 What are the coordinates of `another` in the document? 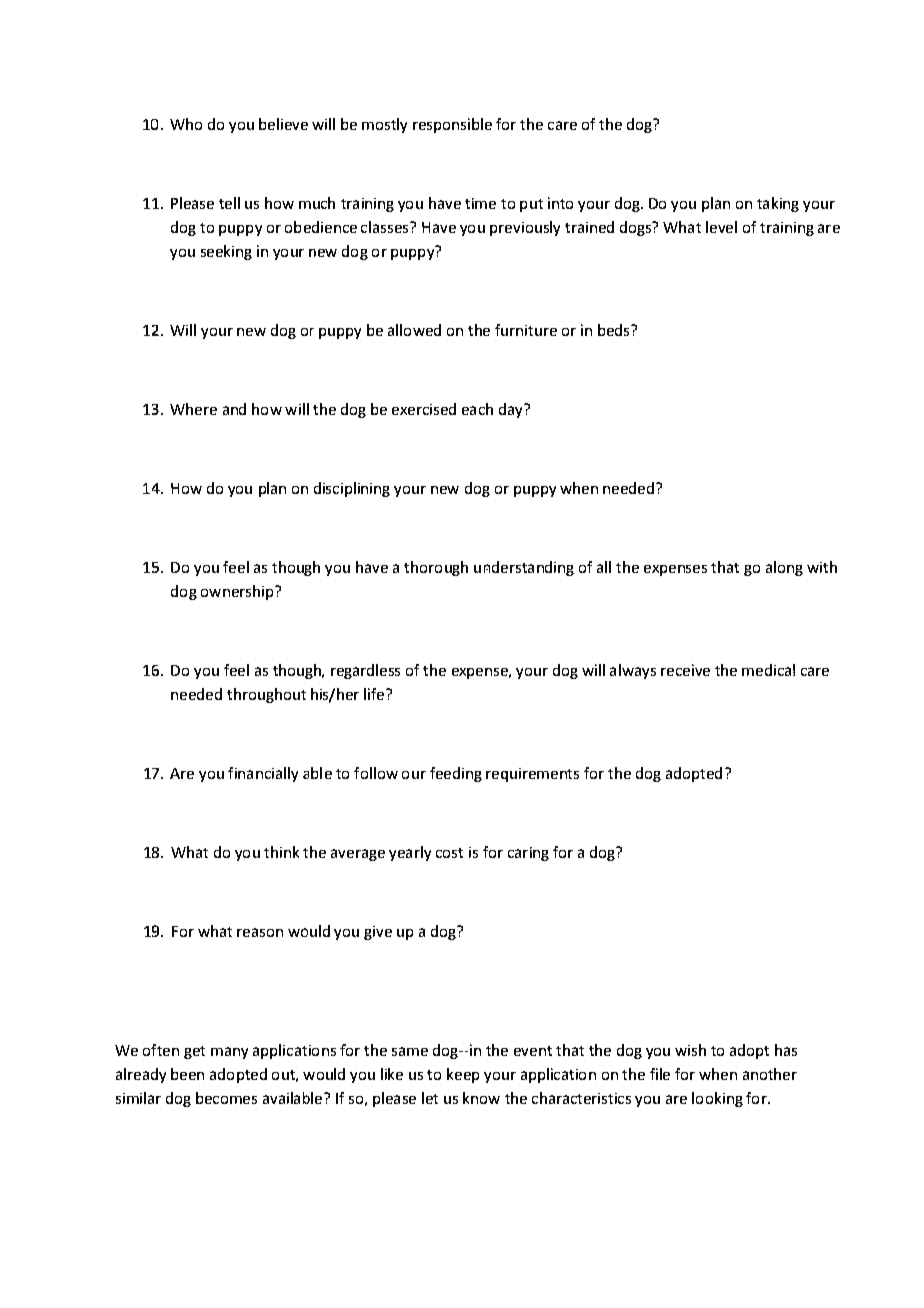 It's located at (770, 1074).
